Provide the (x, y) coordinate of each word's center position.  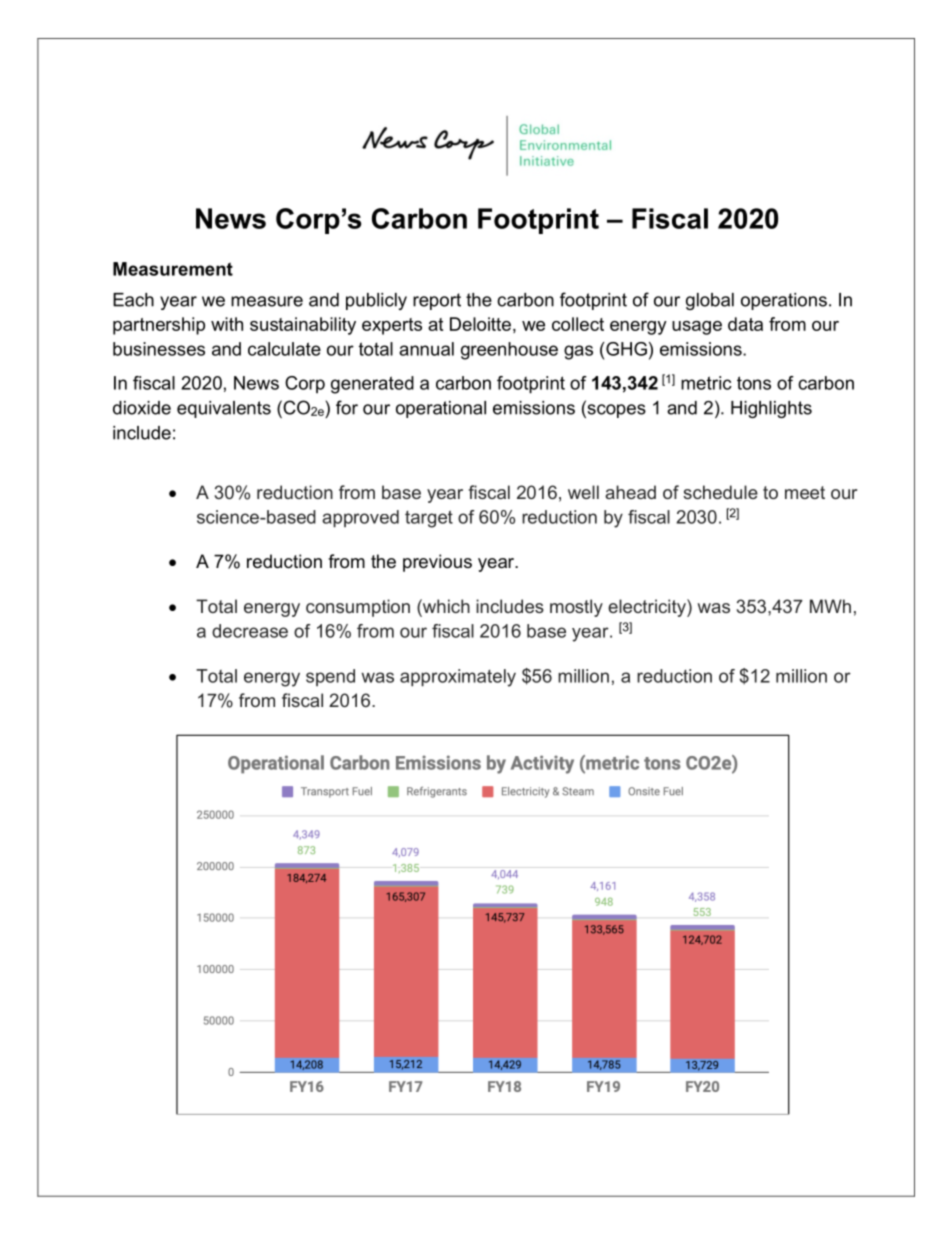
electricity (648, 608)
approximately (458, 678)
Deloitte (480, 324)
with (227, 324)
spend (330, 677)
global (710, 301)
